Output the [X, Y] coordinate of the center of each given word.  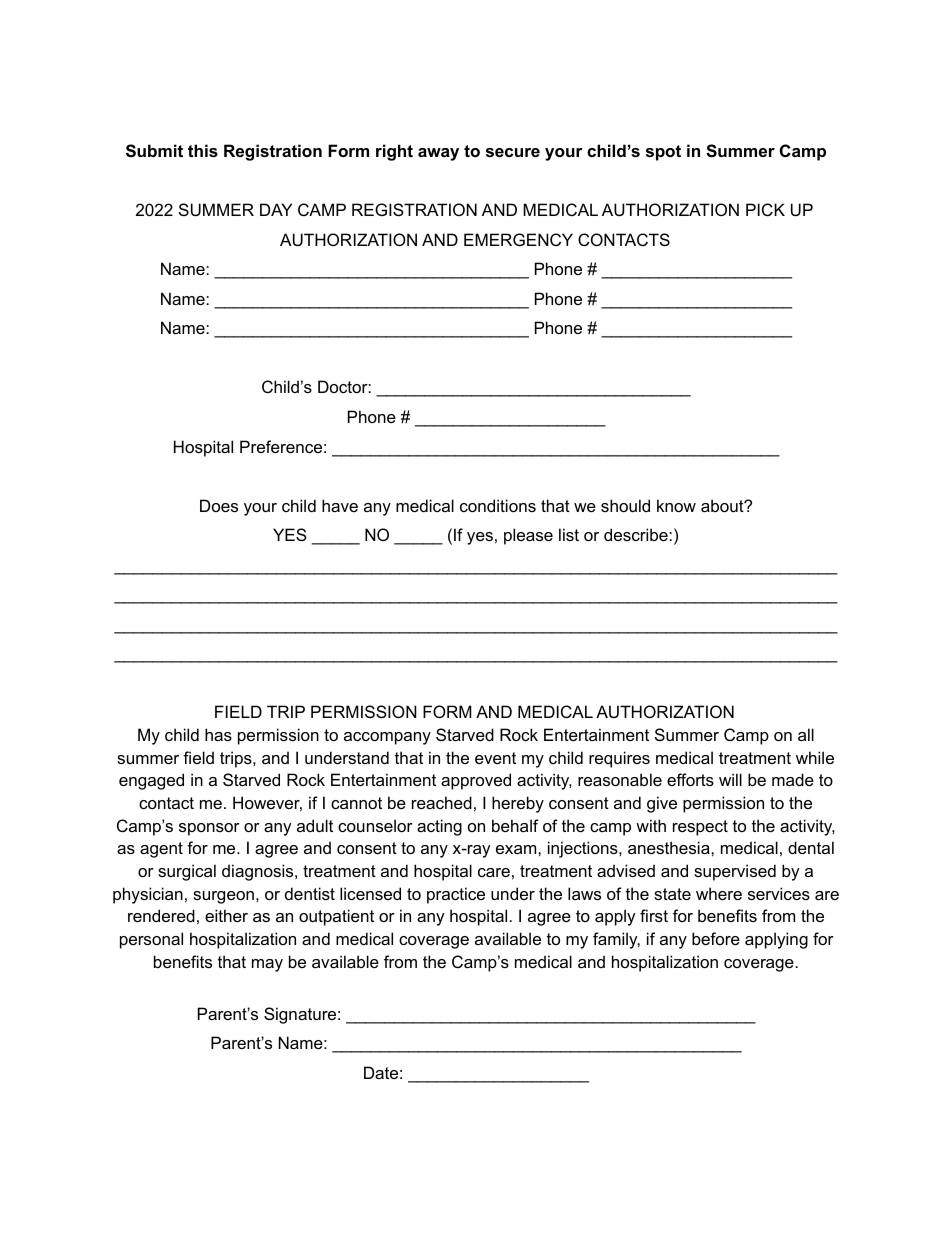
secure [513, 152]
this [203, 150]
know [676, 505]
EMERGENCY [518, 239]
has [218, 734]
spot [663, 153]
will [730, 779]
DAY [276, 209]
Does [219, 505]
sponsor [209, 829]
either [226, 915]
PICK [765, 209]
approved [476, 781]
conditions [498, 505]
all [806, 734]
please [528, 536]
